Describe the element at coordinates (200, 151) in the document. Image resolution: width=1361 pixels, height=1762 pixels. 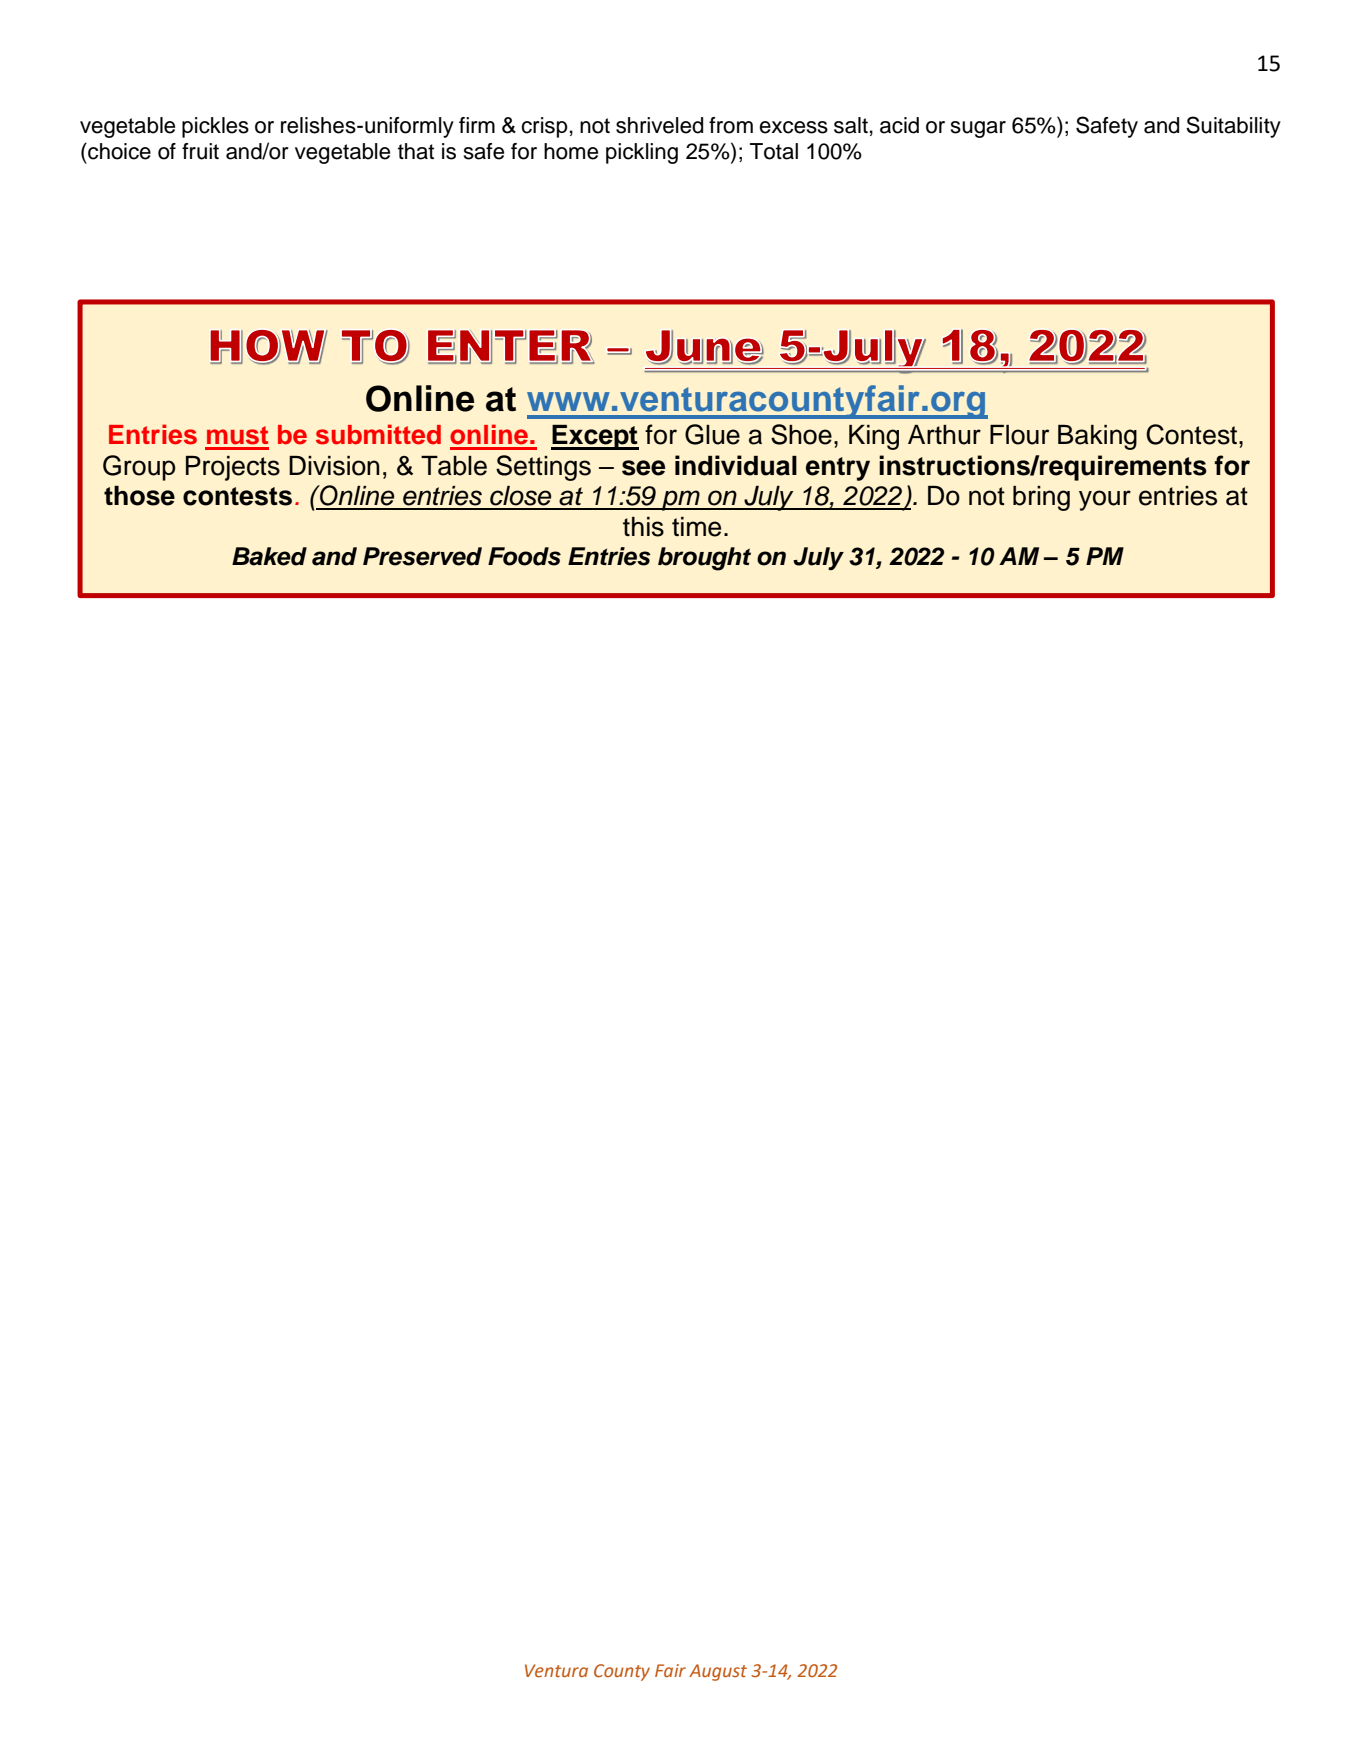
I see `fruit` at that location.
